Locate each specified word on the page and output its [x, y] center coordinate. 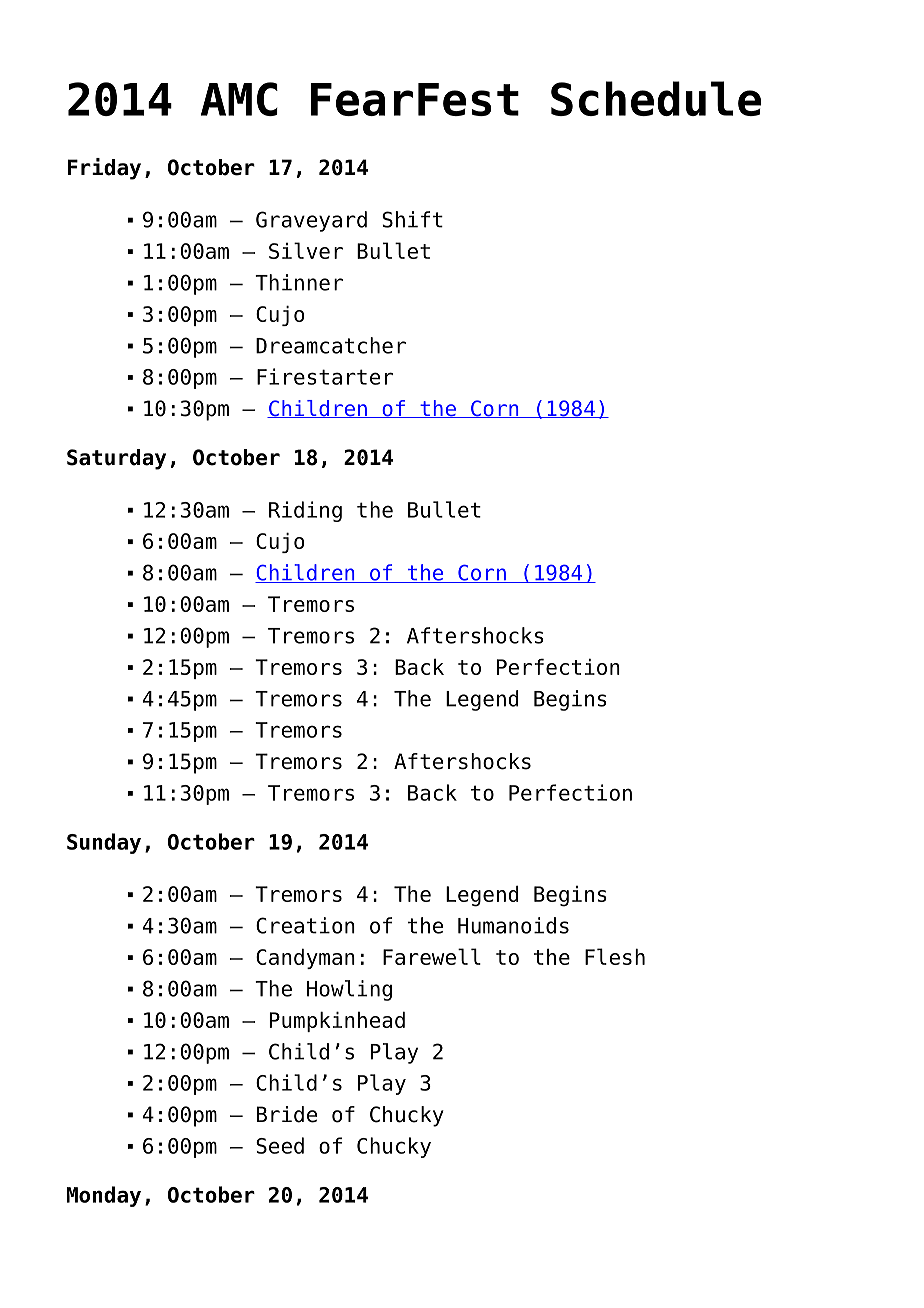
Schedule [656, 98]
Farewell [432, 956]
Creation [305, 925]
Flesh [615, 956]
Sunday [104, 843]
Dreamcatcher [331, 345]
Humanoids [513, 925]
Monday [104, 1196]
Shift [412, 219]
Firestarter [325, 376]
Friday [104, 169]
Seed [280, 1145]
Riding [305, 511]
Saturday [116, 459]
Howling [349, 990]
